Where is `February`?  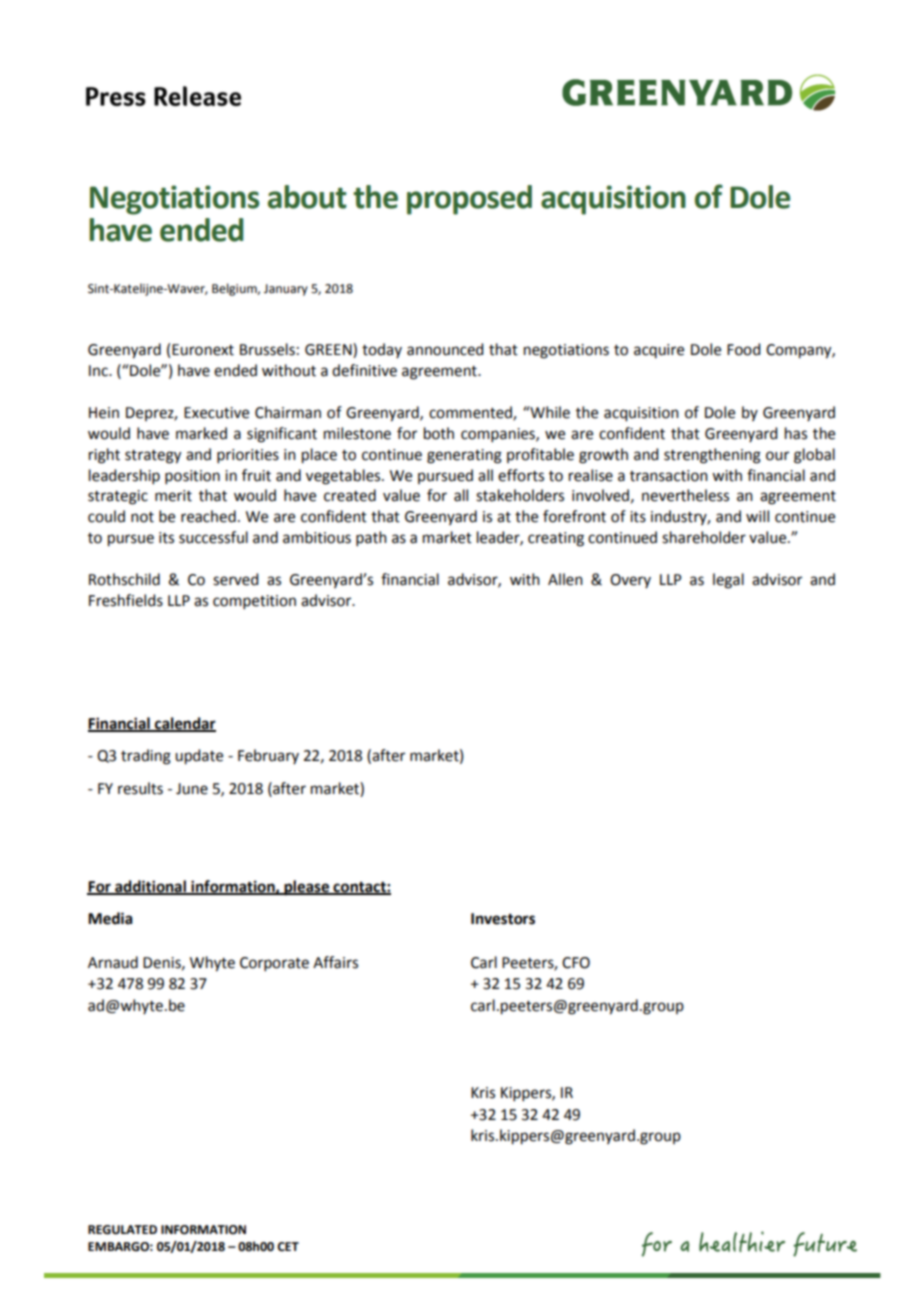 February is located at coordinates (268, 756).
